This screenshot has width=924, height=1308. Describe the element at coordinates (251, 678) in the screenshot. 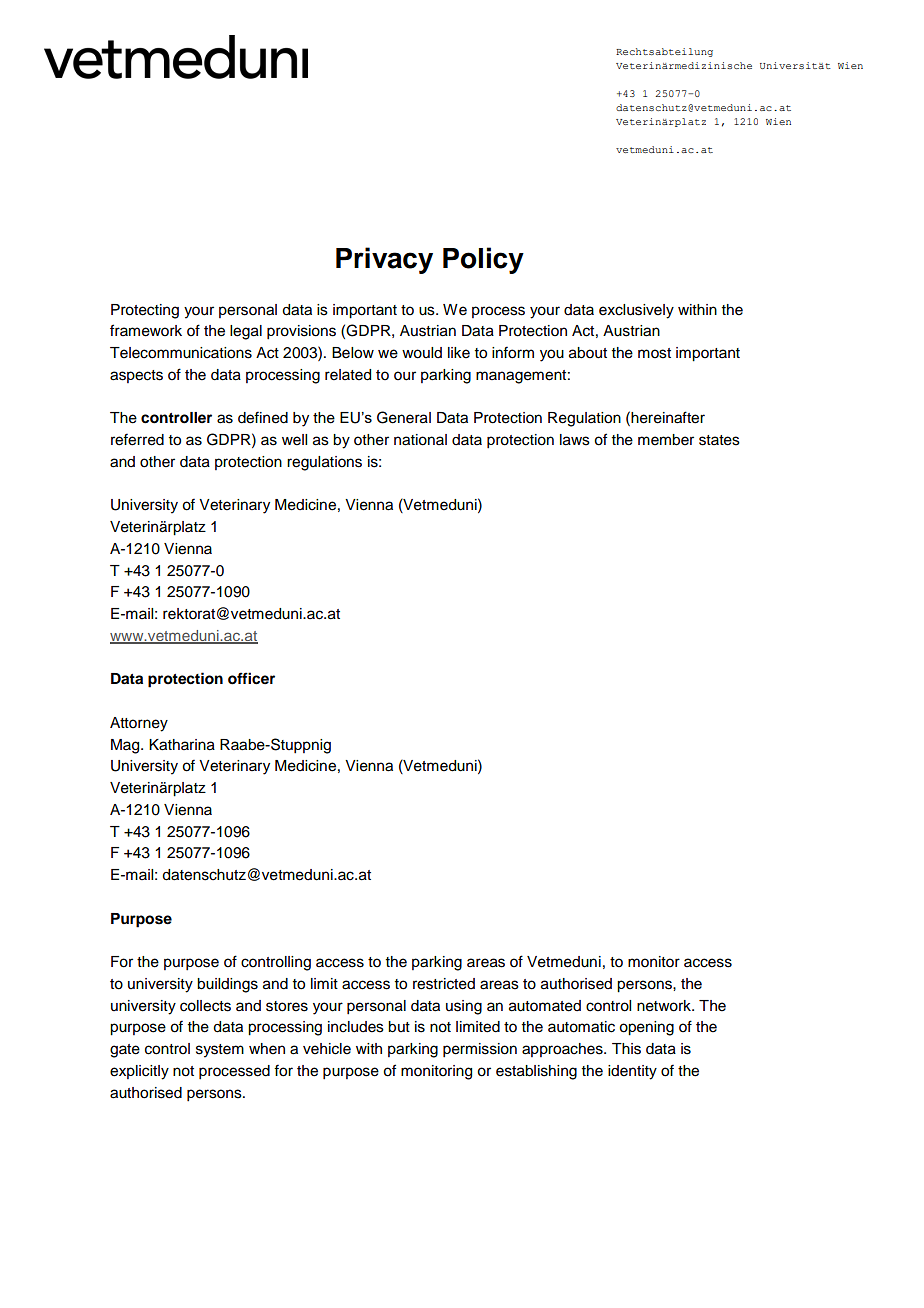

I see `officer` at that location.
